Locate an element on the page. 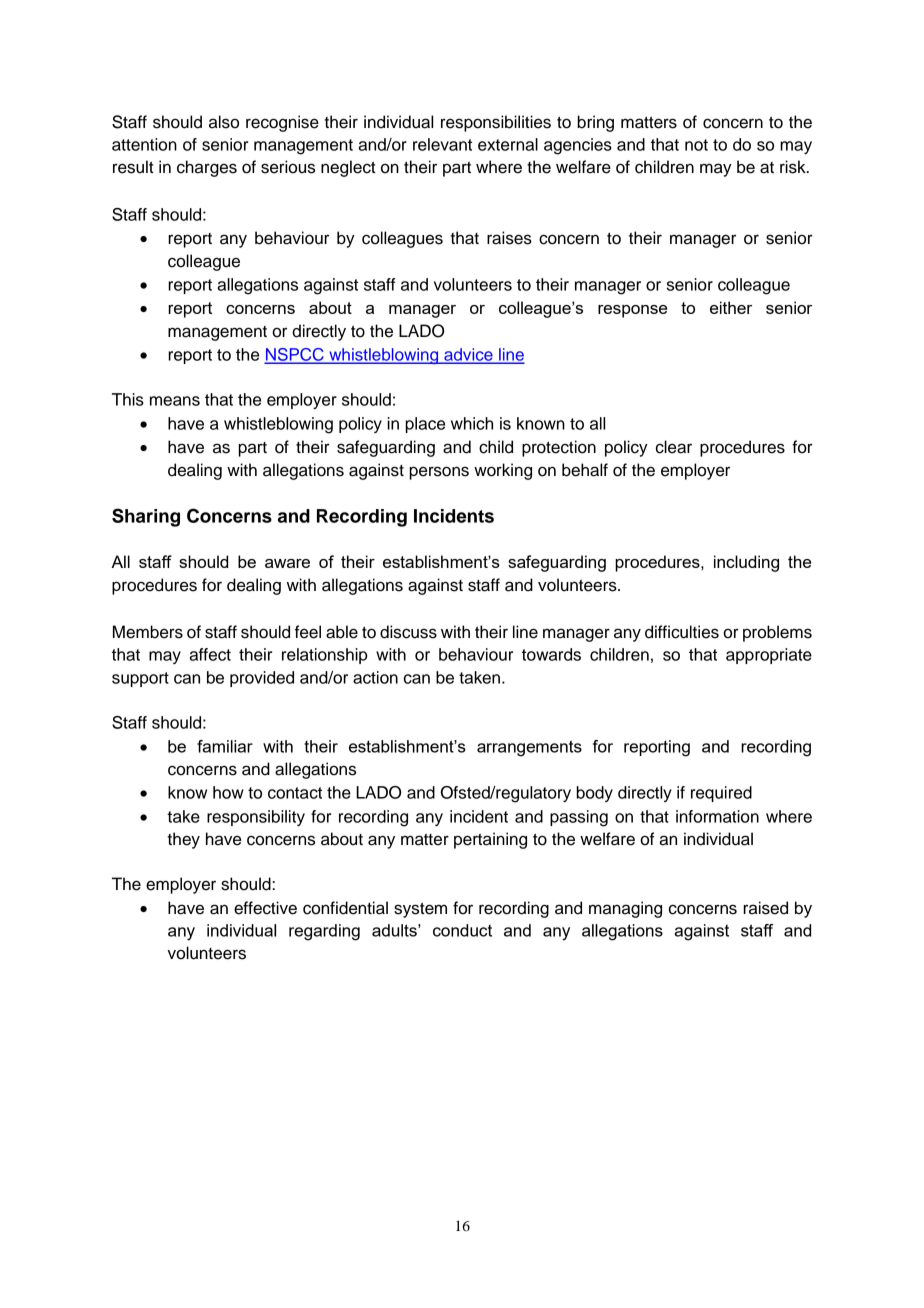 Image resolution: width=924 pixels, height=1308 pixels. charges is located at coordinates (207, 168).
